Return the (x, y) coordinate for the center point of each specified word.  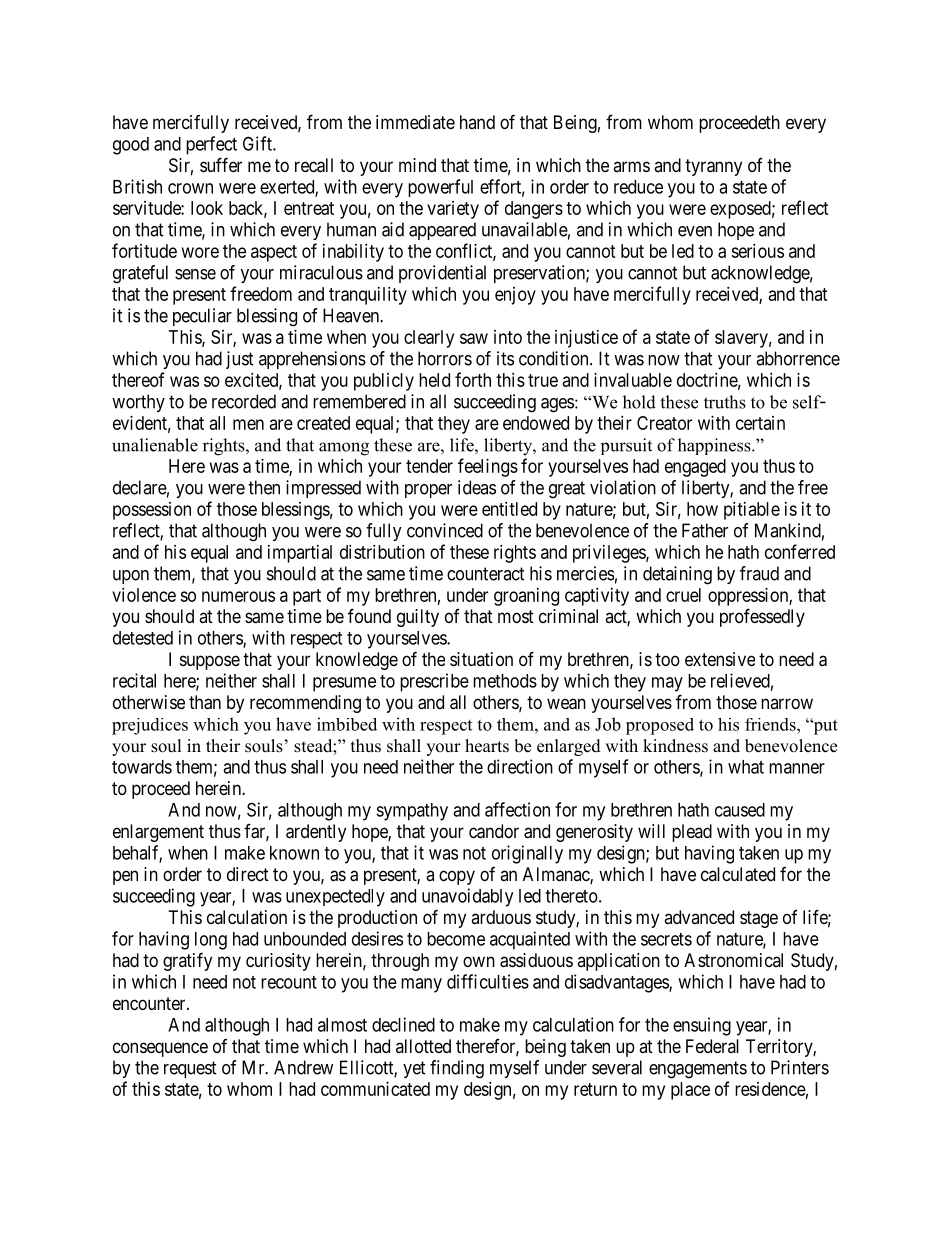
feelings (488, 467)
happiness (715, 446)
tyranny (713, 167)
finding (457, 1069)
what (746, 767)
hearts (487, 746)
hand (477, 122)
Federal (712, 1046)
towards (142, 767)
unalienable (155, 445)
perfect (211, 145)
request (190, 1069)
